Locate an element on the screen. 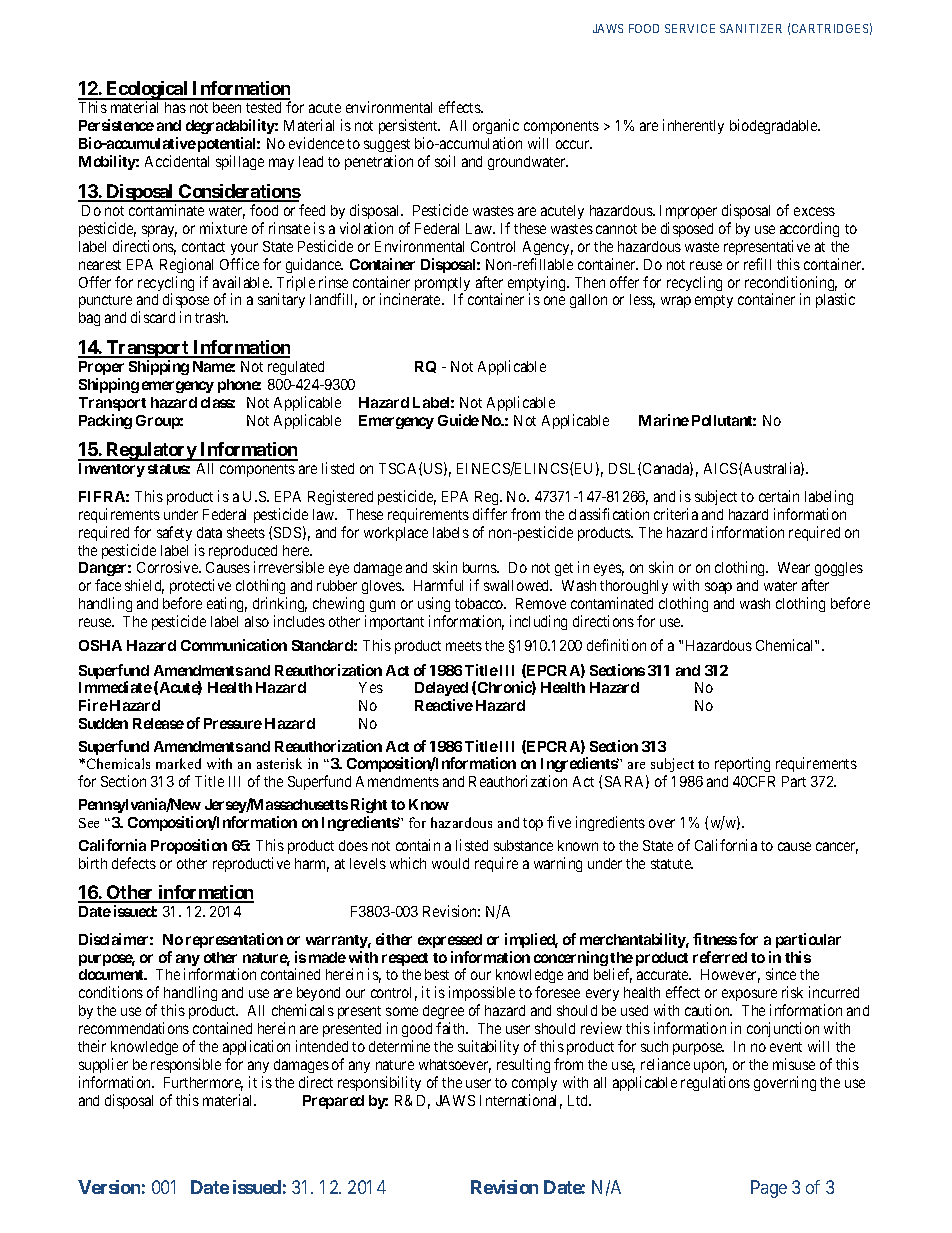 This screenshot has height=1233, width=952. organic is located at coordinates (496, 128).
